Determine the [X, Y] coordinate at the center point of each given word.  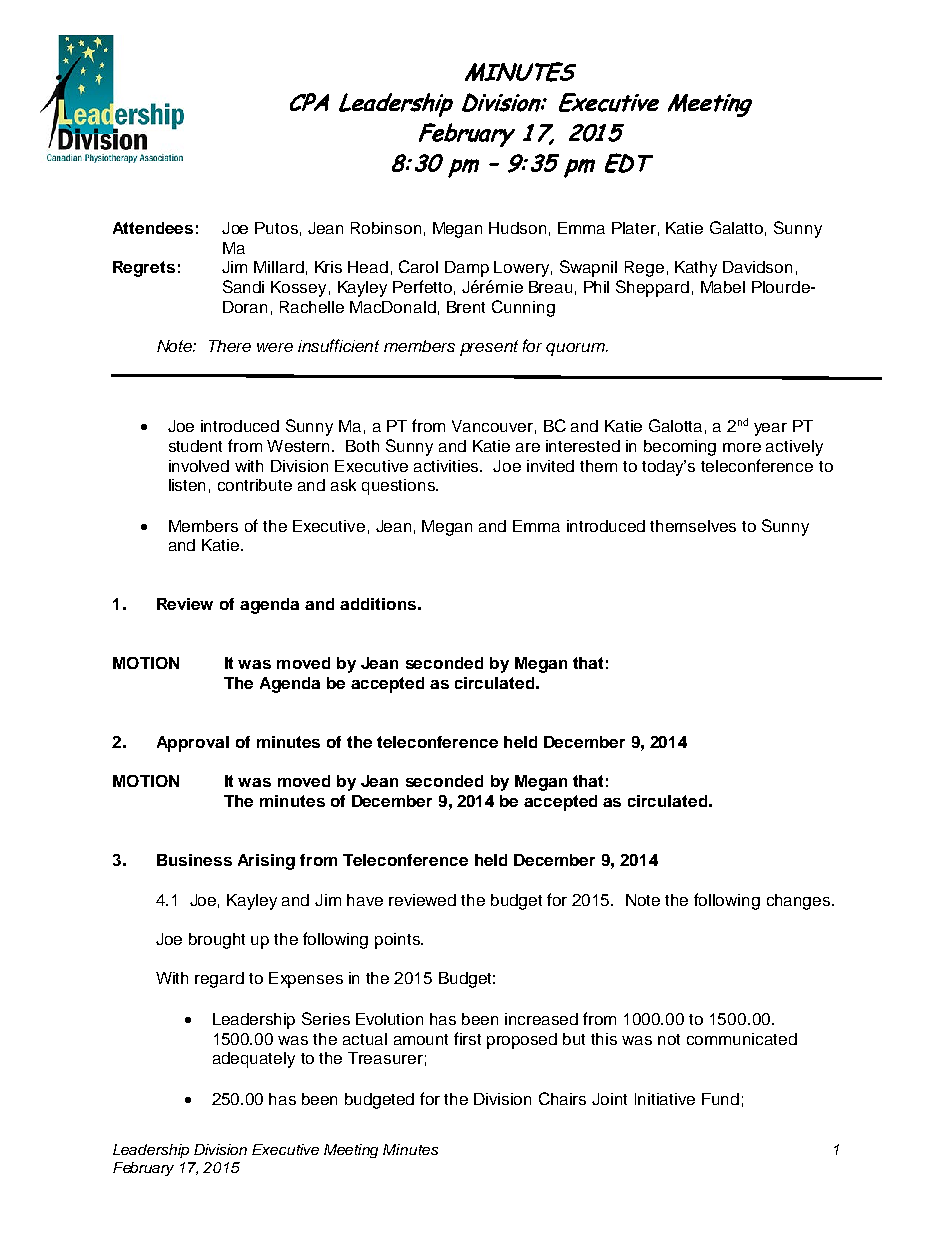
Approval [193, 744]
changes [800, 902]
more [742, 447]
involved [199, 466]
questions [399, 487]
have [365, 900]
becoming [680, 448]
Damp [467, 269]
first [467, 1038]
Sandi [243, 286]
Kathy [696, 269]
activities [448, 466]
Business [194, 860]
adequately [254, 1060]
